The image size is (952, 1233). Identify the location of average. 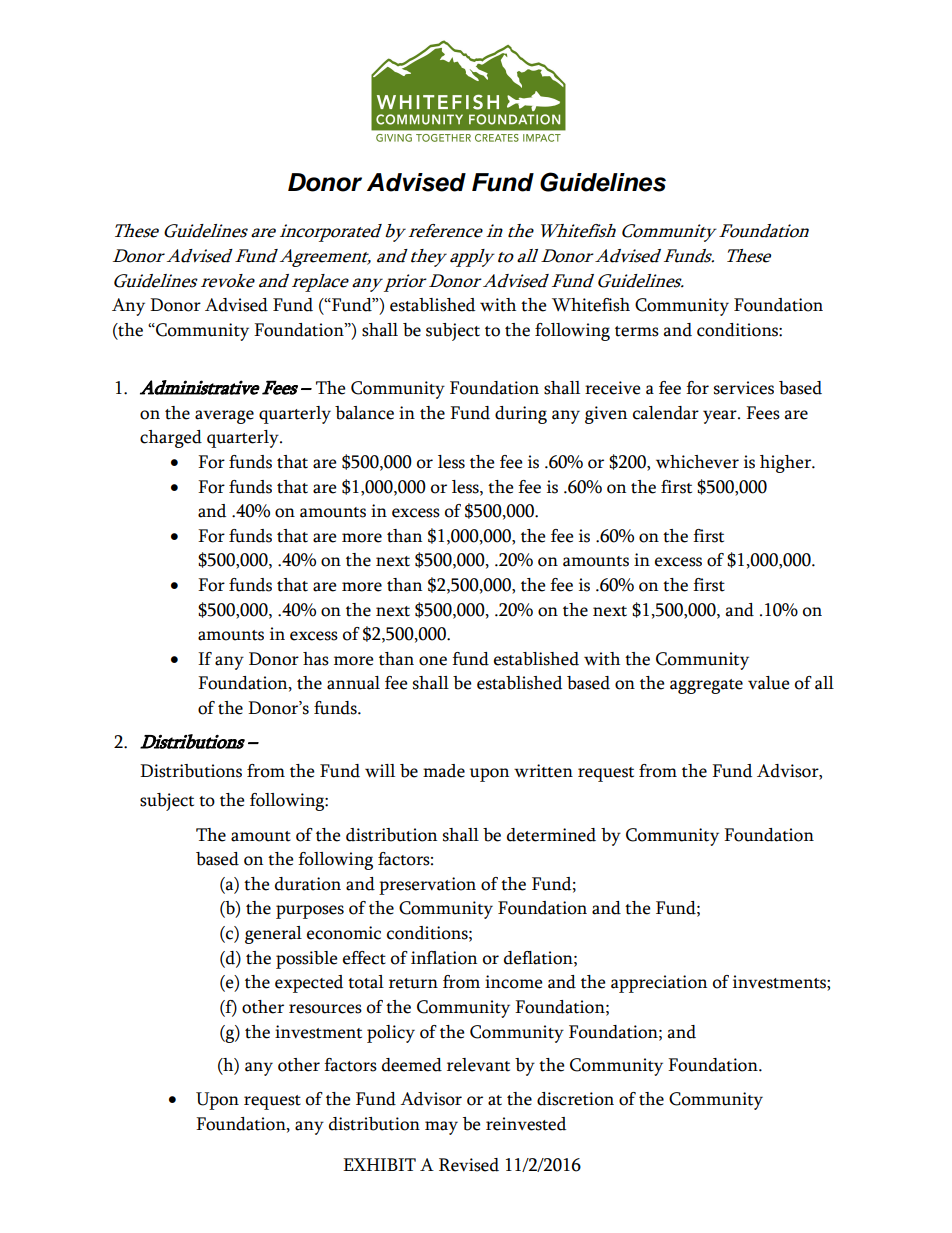
(224, 417).
